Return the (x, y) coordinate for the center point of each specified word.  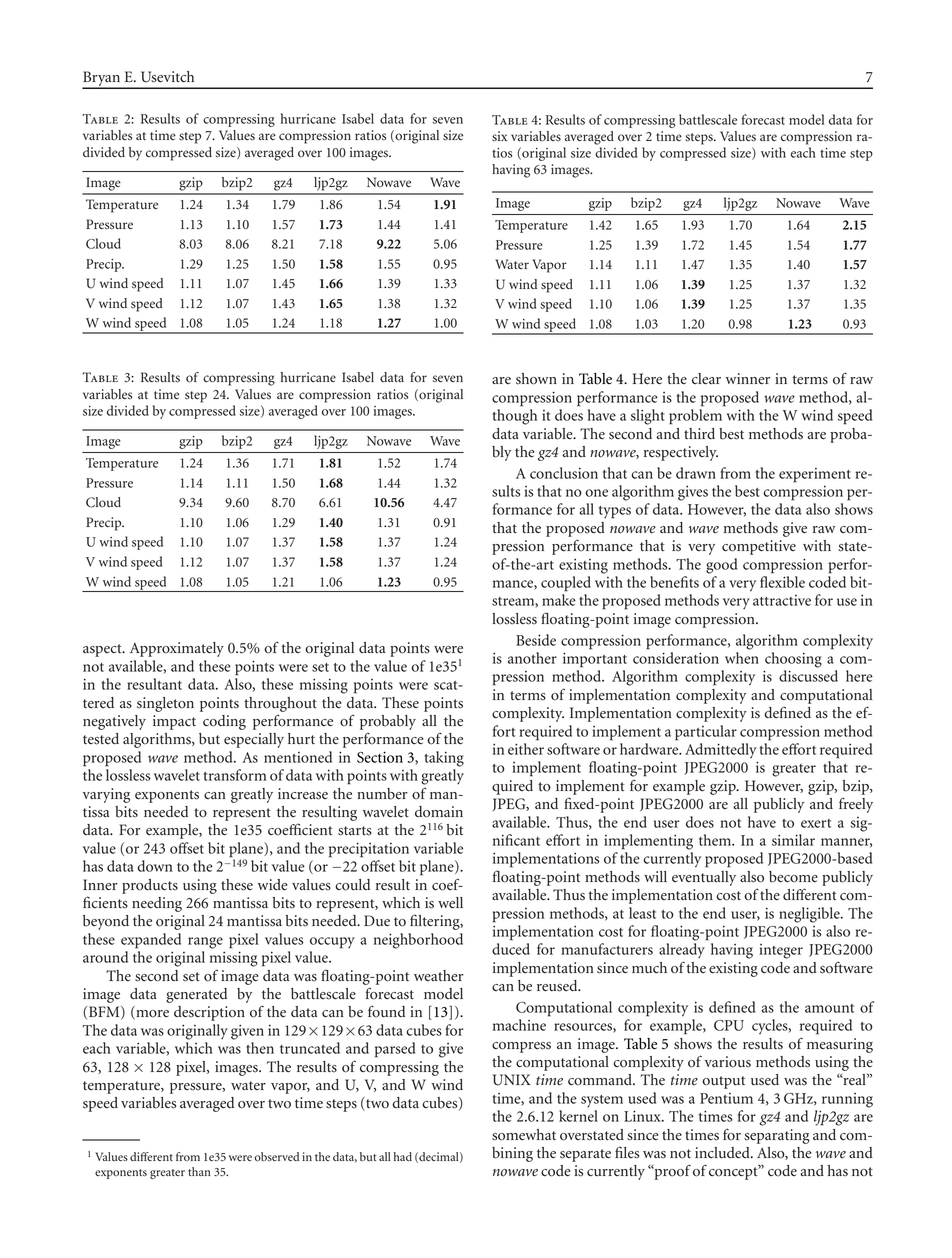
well (450, 903)
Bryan (102, 79)
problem (695, 417)
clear (706, 379)
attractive (782, 600)
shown (536, 379)
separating (777, 1136)
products (150, 886)
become (793, 877)
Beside (536, 640)
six (500, 136)
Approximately (177, 649)
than (199, 1171)
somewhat (524, 1135)
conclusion (564, 473)
